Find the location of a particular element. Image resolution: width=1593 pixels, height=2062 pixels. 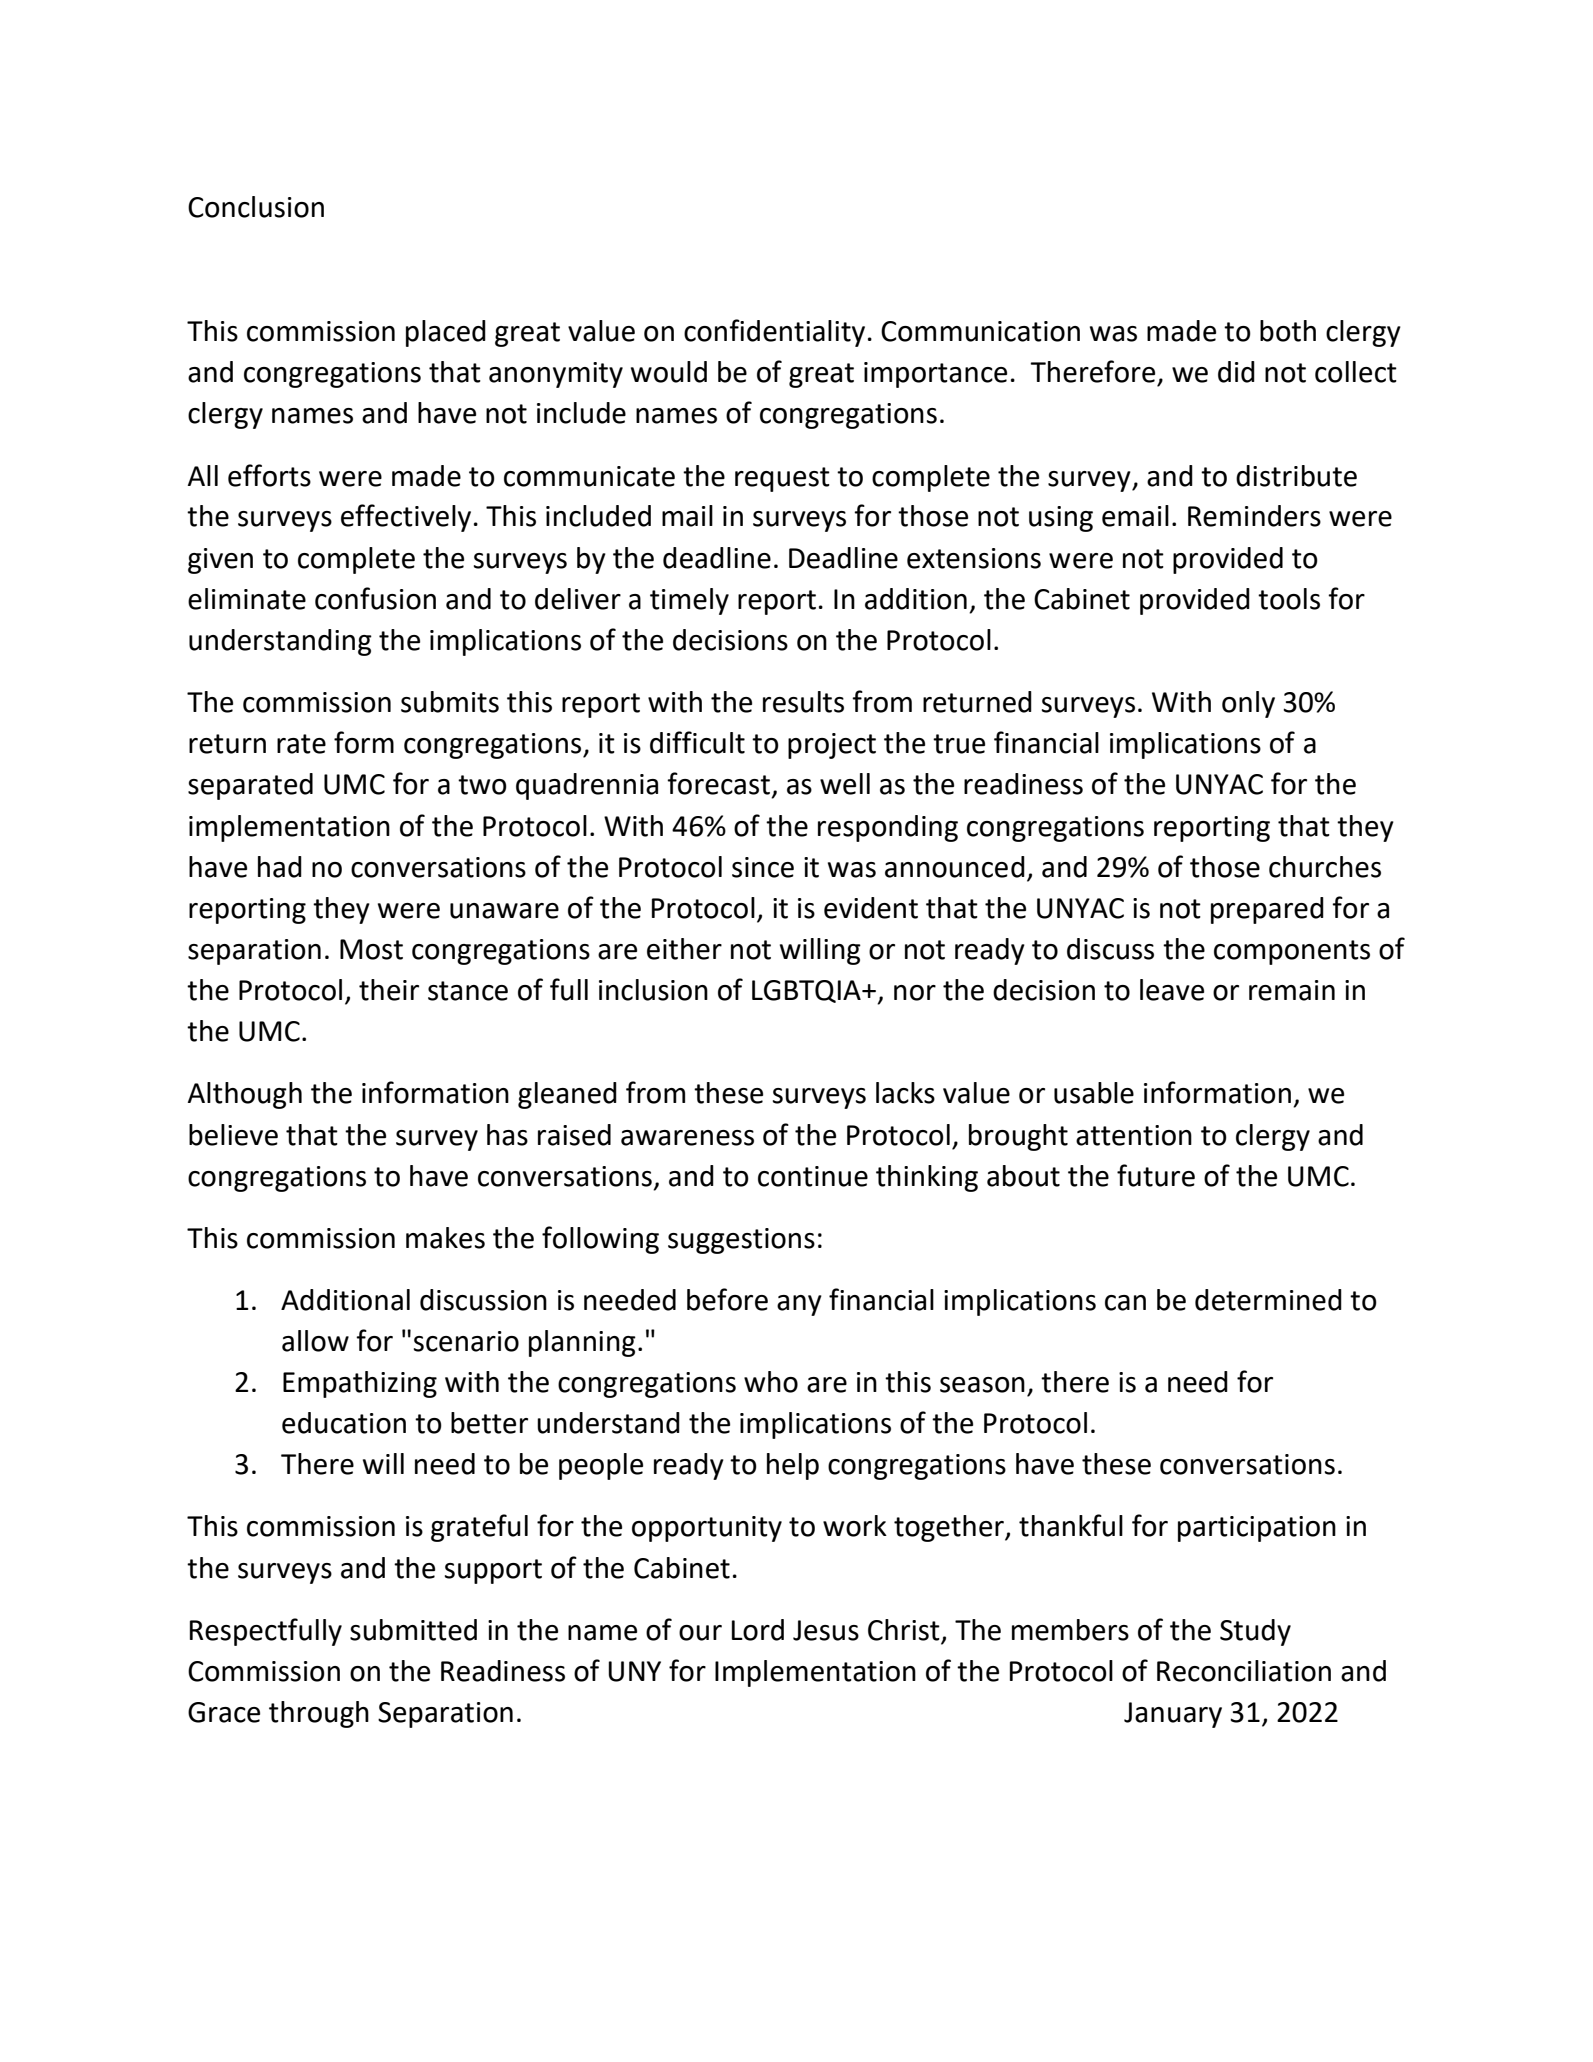

future is located at coordinates (1156, 1175).
